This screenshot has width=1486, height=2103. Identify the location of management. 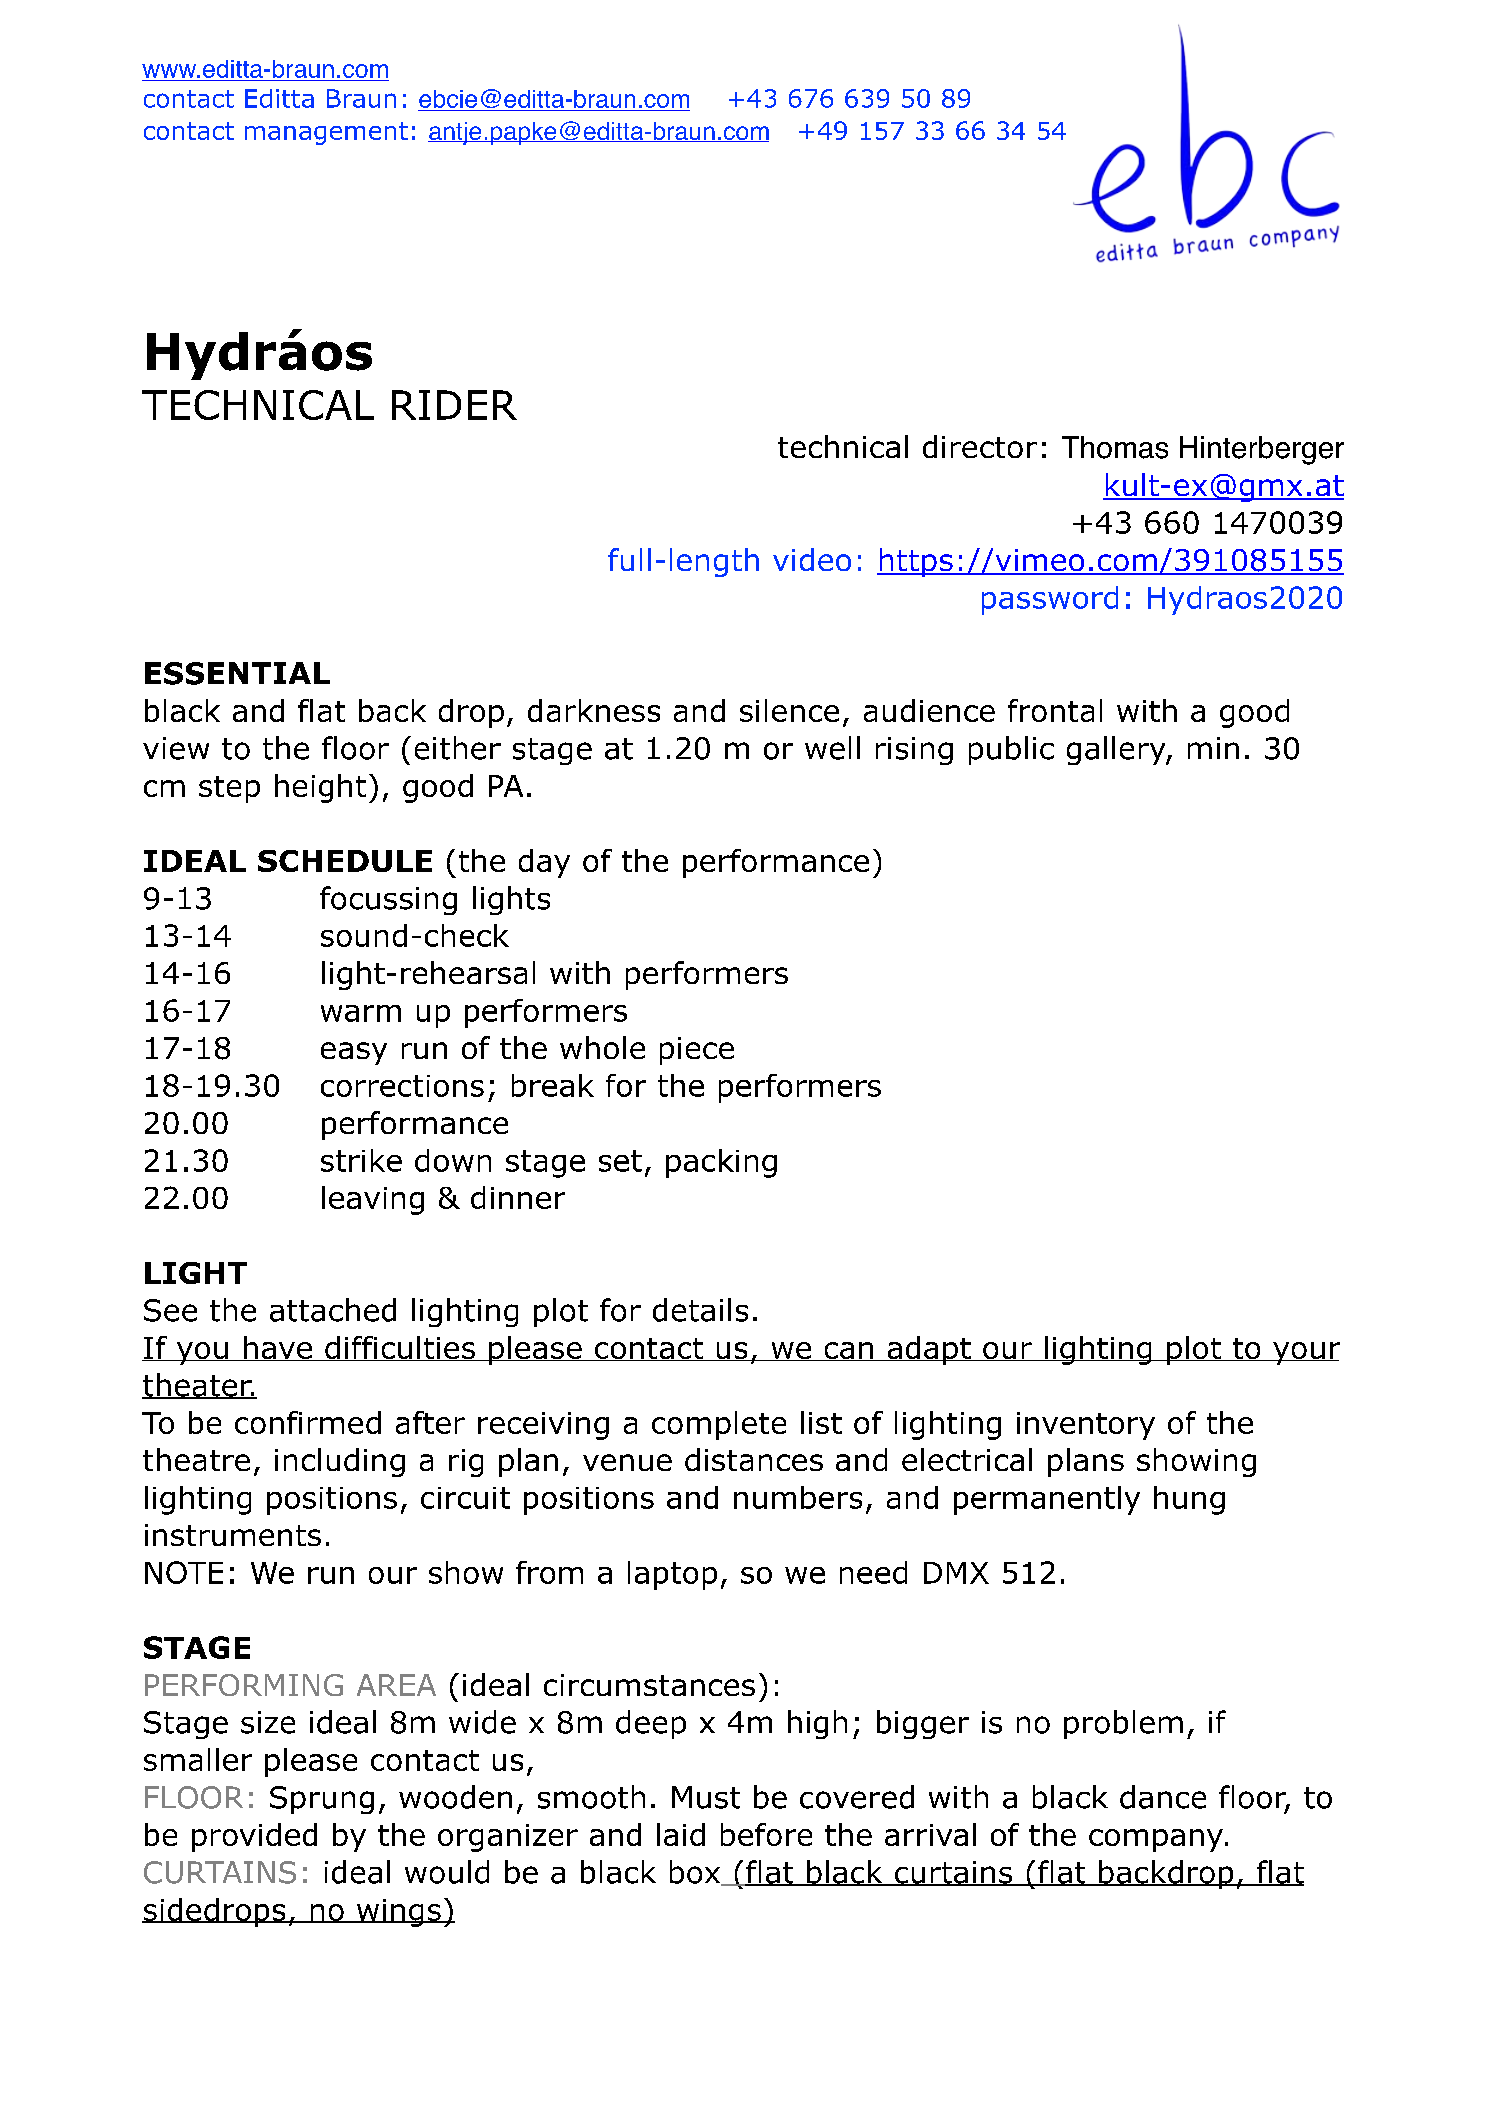
(326, 133).
